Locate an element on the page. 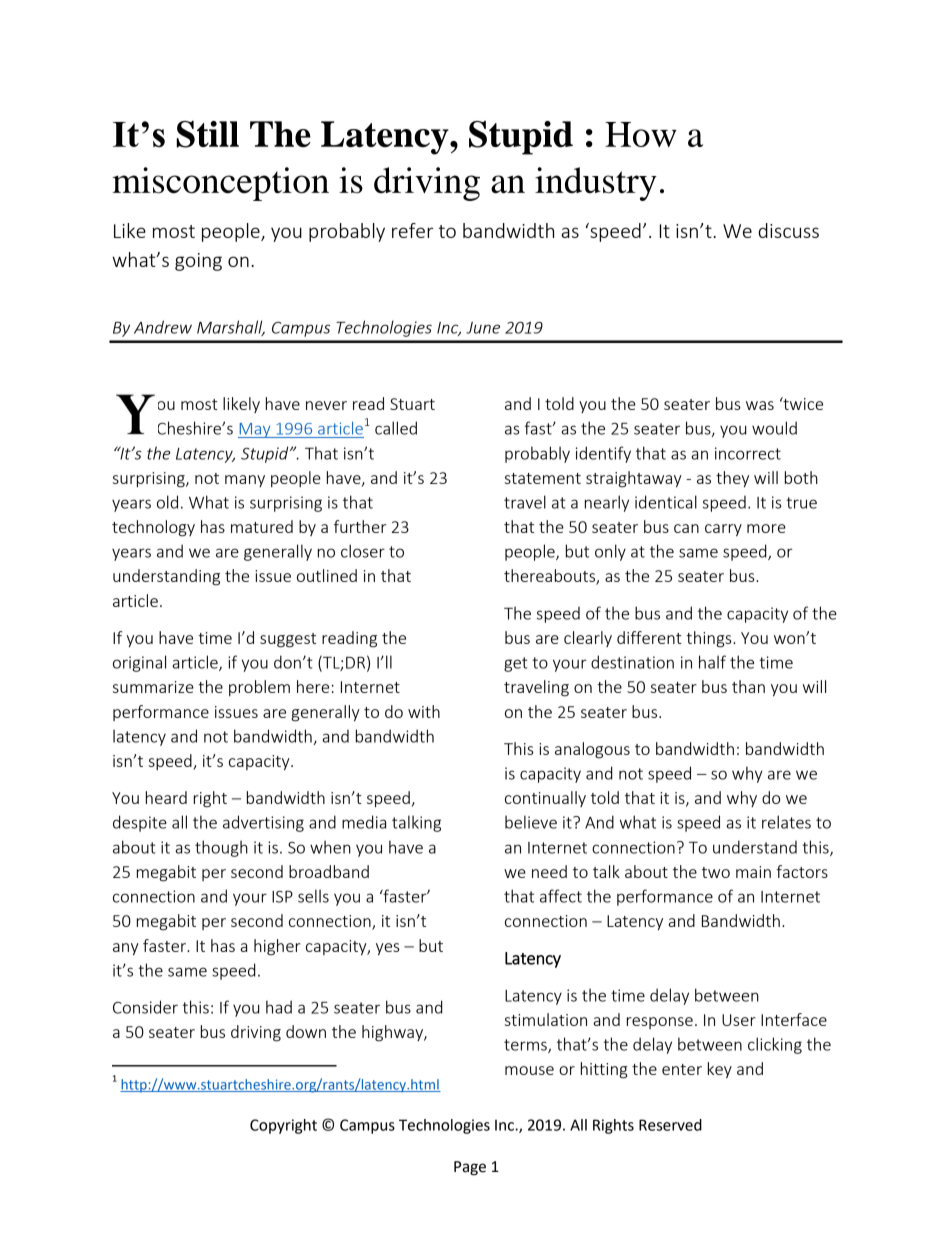 The width and height of the image is (952, 1233). get is located at coordinates (516, 664).
